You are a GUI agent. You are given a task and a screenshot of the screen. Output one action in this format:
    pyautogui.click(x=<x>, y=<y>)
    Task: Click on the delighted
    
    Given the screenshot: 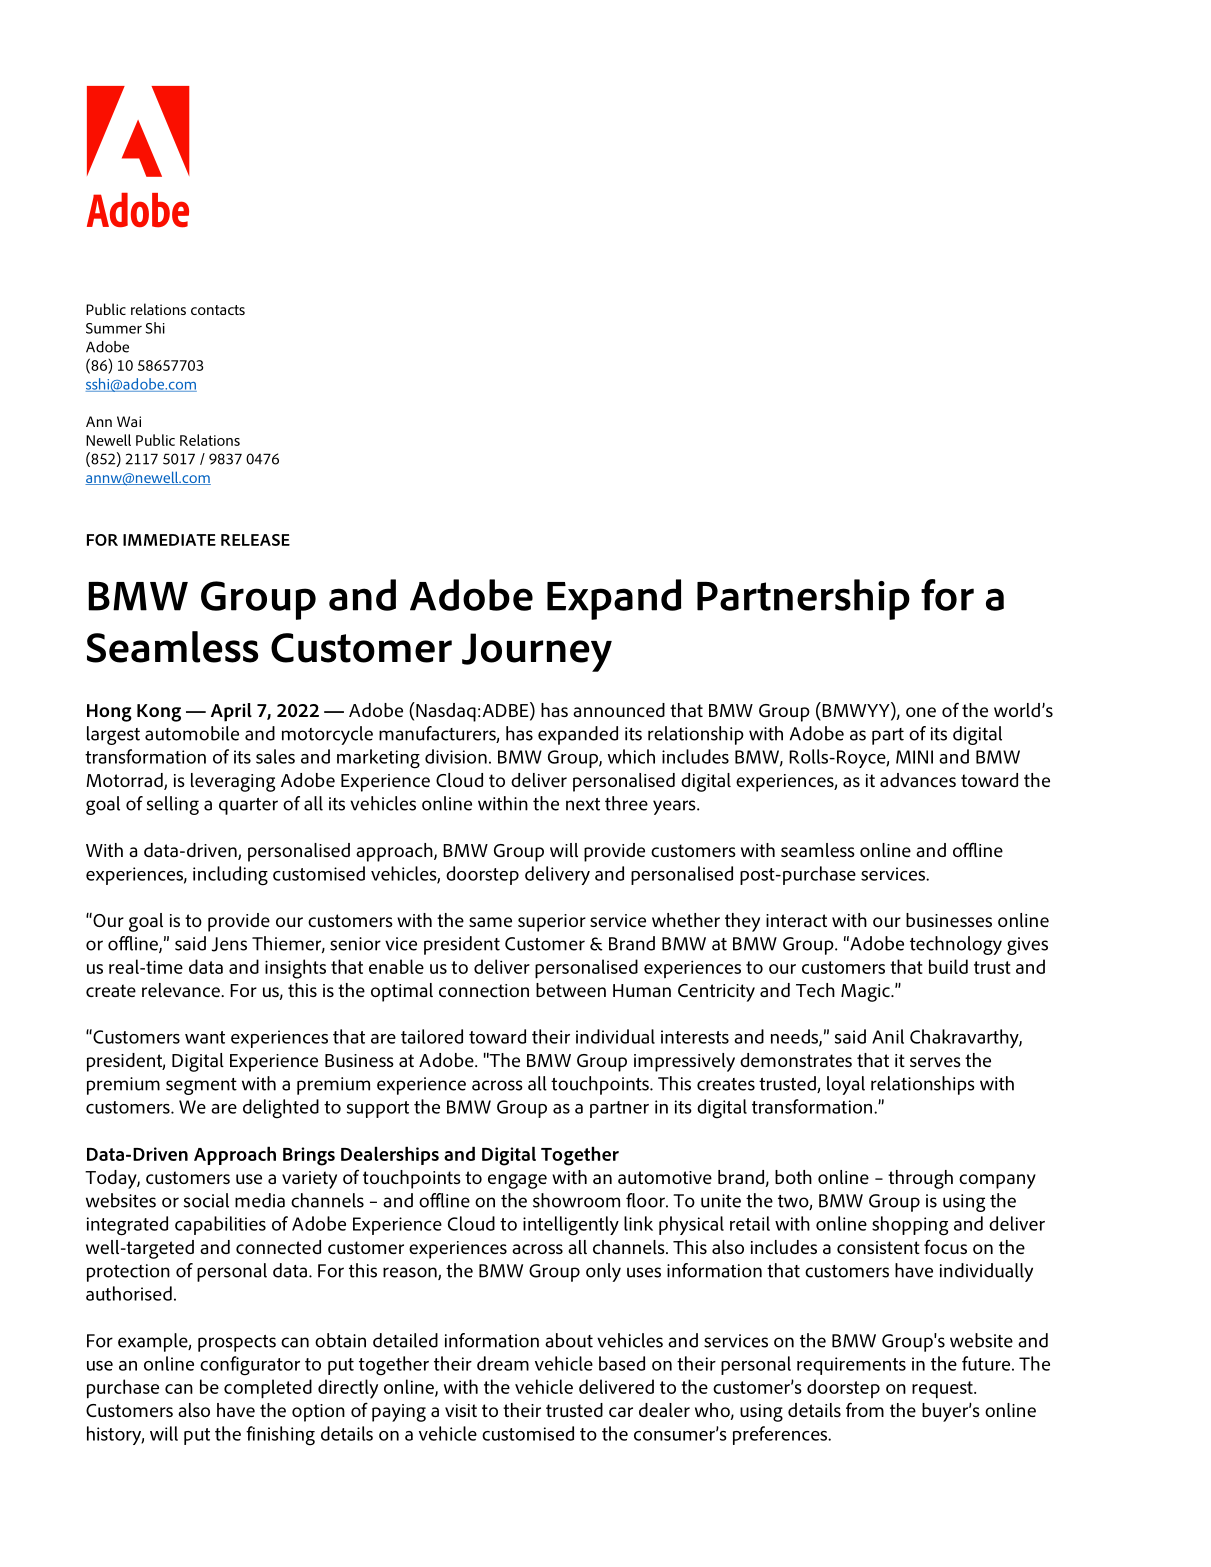 What is the action you would take?
    pyautogui.click(x=281, y=1109)
